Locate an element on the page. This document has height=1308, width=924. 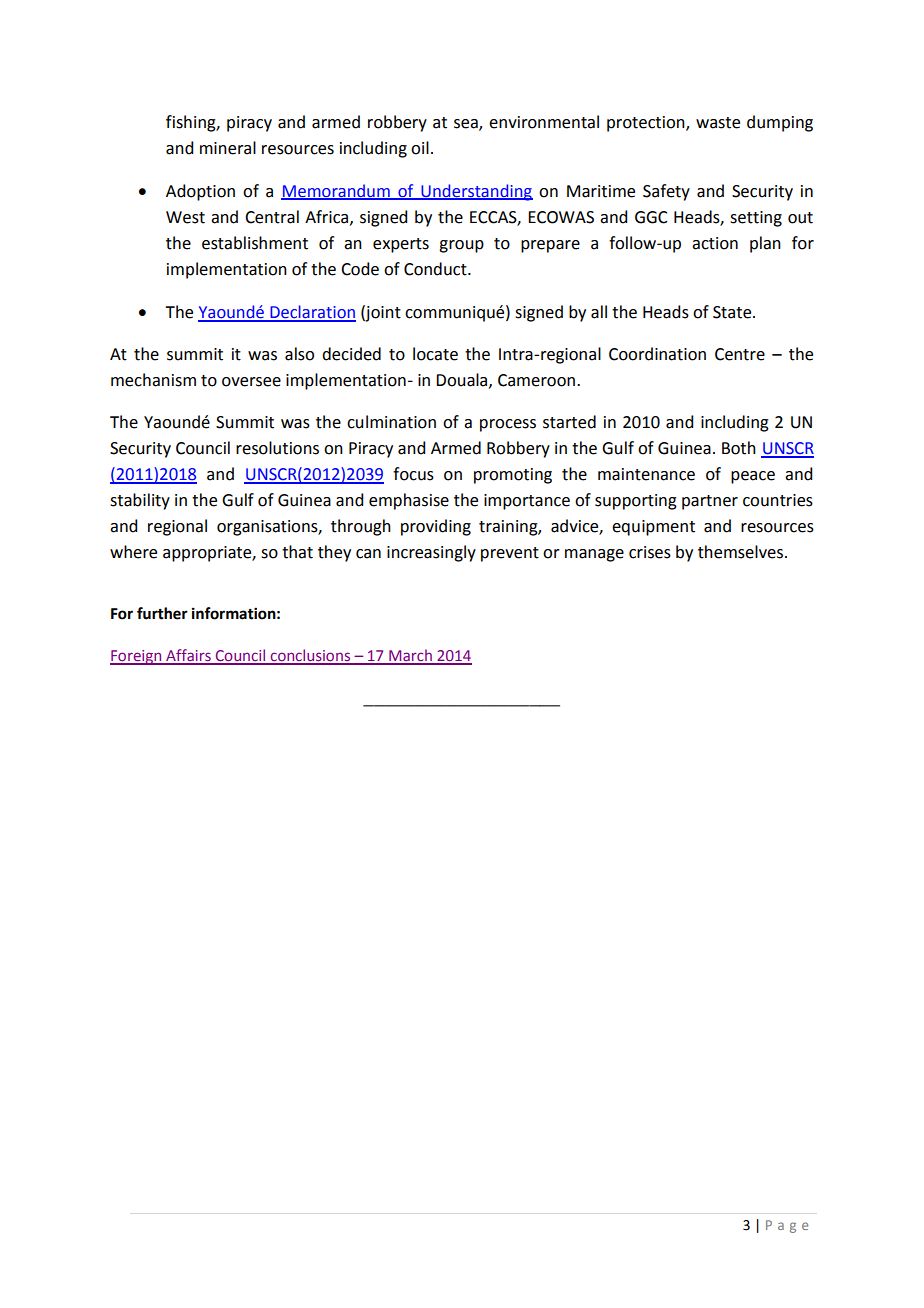
Declaration is located at coordinates (312, 313).
